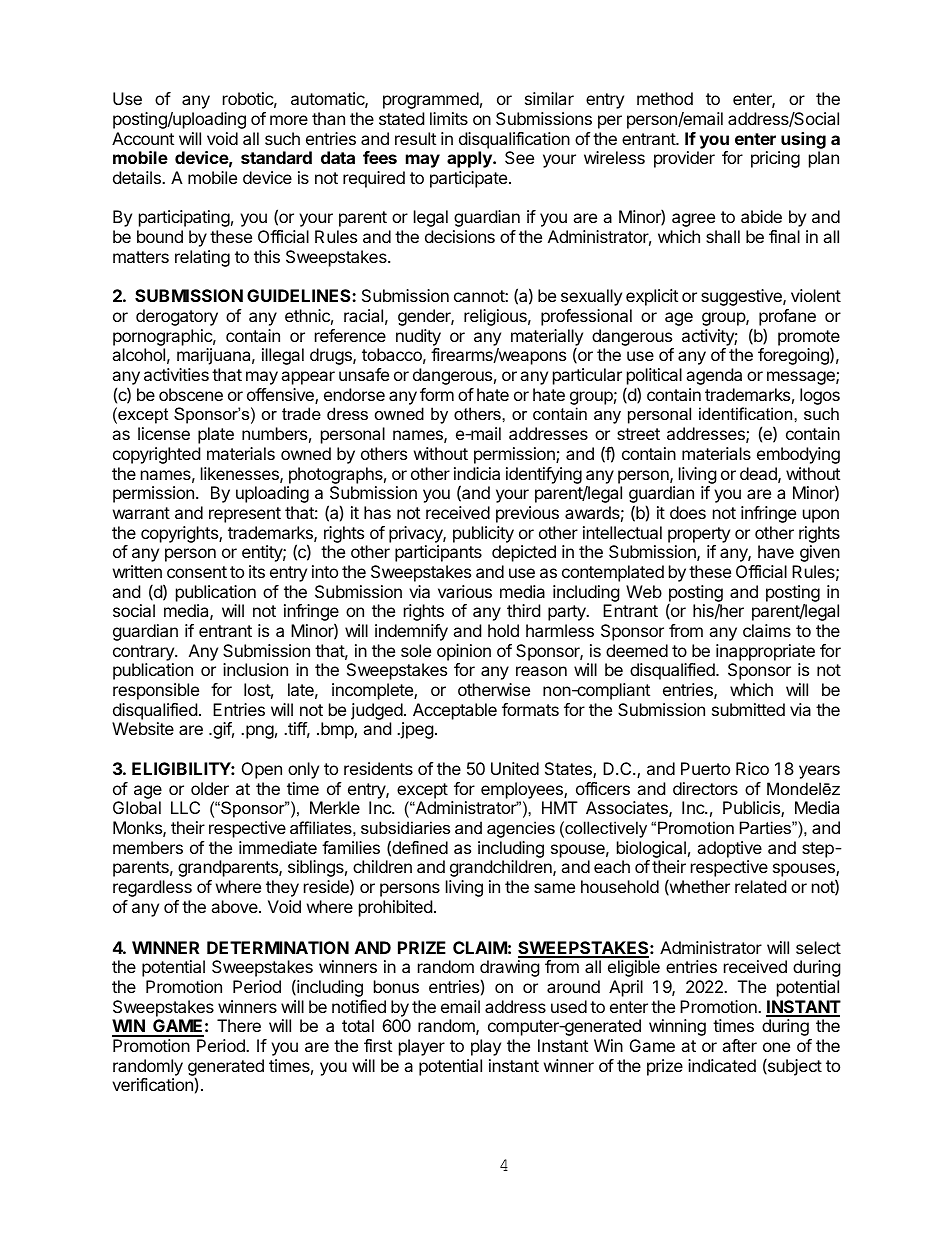  Describe the element at coordinates (164, 433) in the screenshot. I see `license` at that location.
